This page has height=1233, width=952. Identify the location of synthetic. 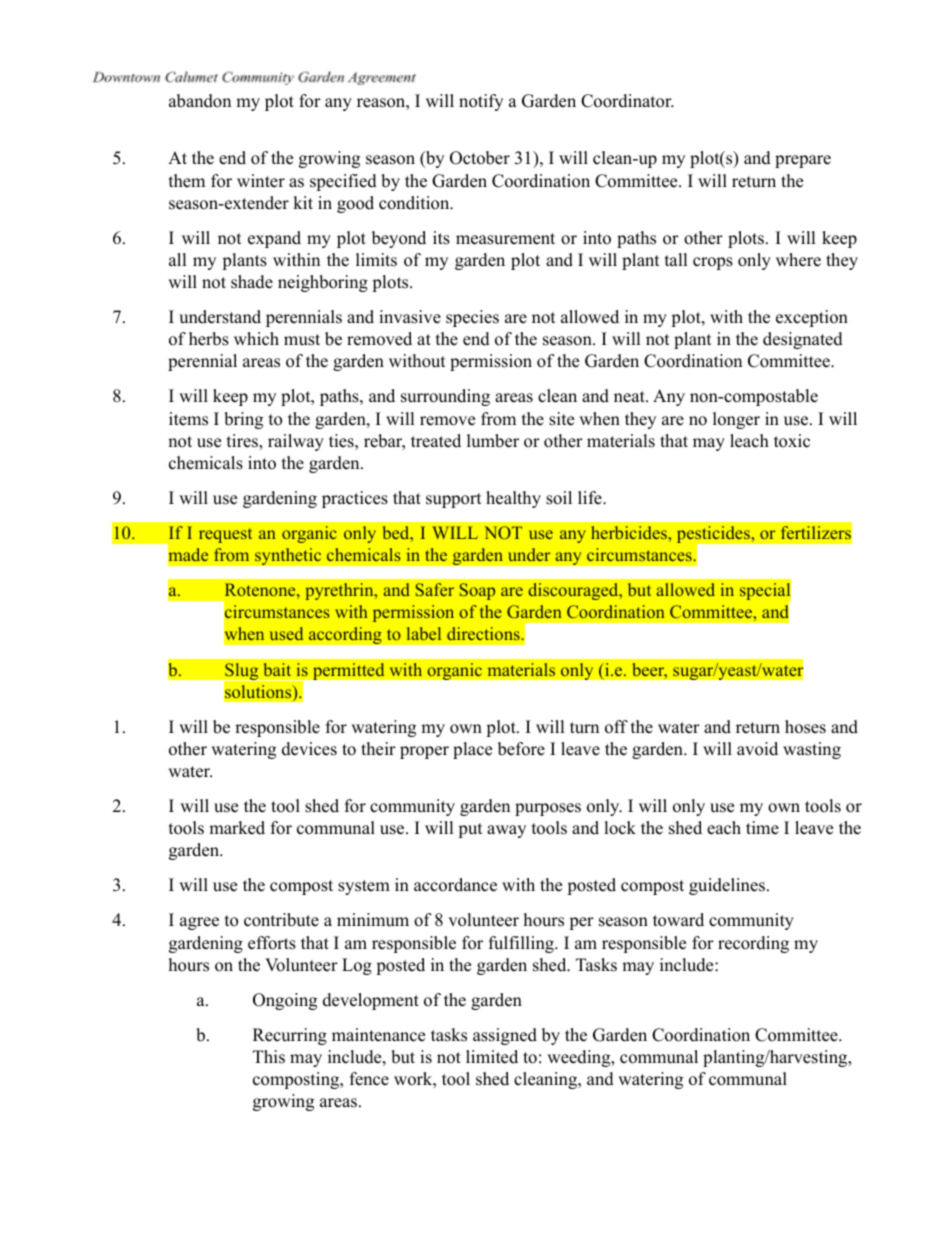
(288, 556).
